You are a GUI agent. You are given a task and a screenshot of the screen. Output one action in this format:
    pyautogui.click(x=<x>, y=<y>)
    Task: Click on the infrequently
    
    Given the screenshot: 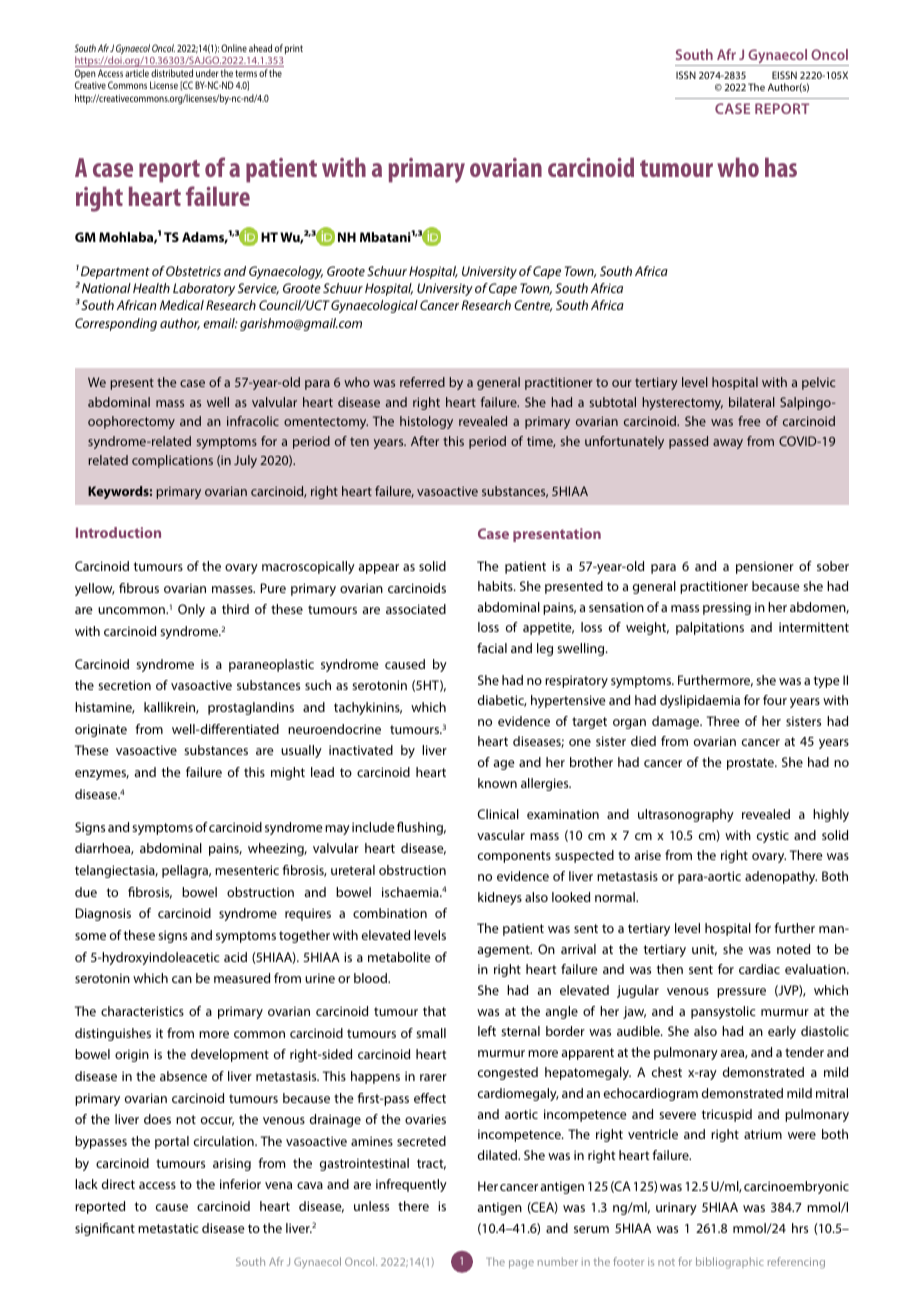 What is the action you would take?
    pyautogui.click(x=411, y=1185)
